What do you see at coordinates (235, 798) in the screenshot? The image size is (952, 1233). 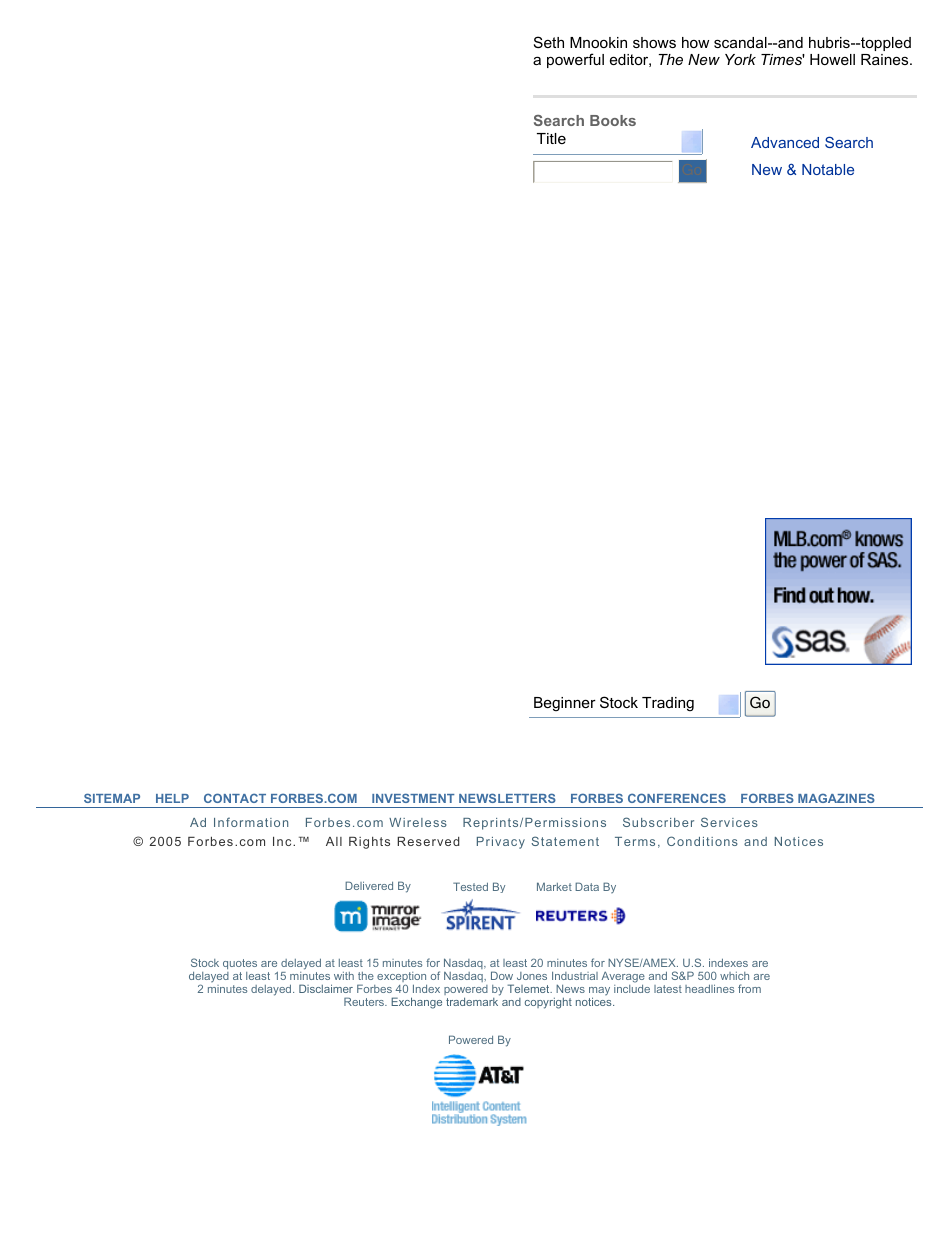 I see `CONTACT` at bounding box center [235, 798].
